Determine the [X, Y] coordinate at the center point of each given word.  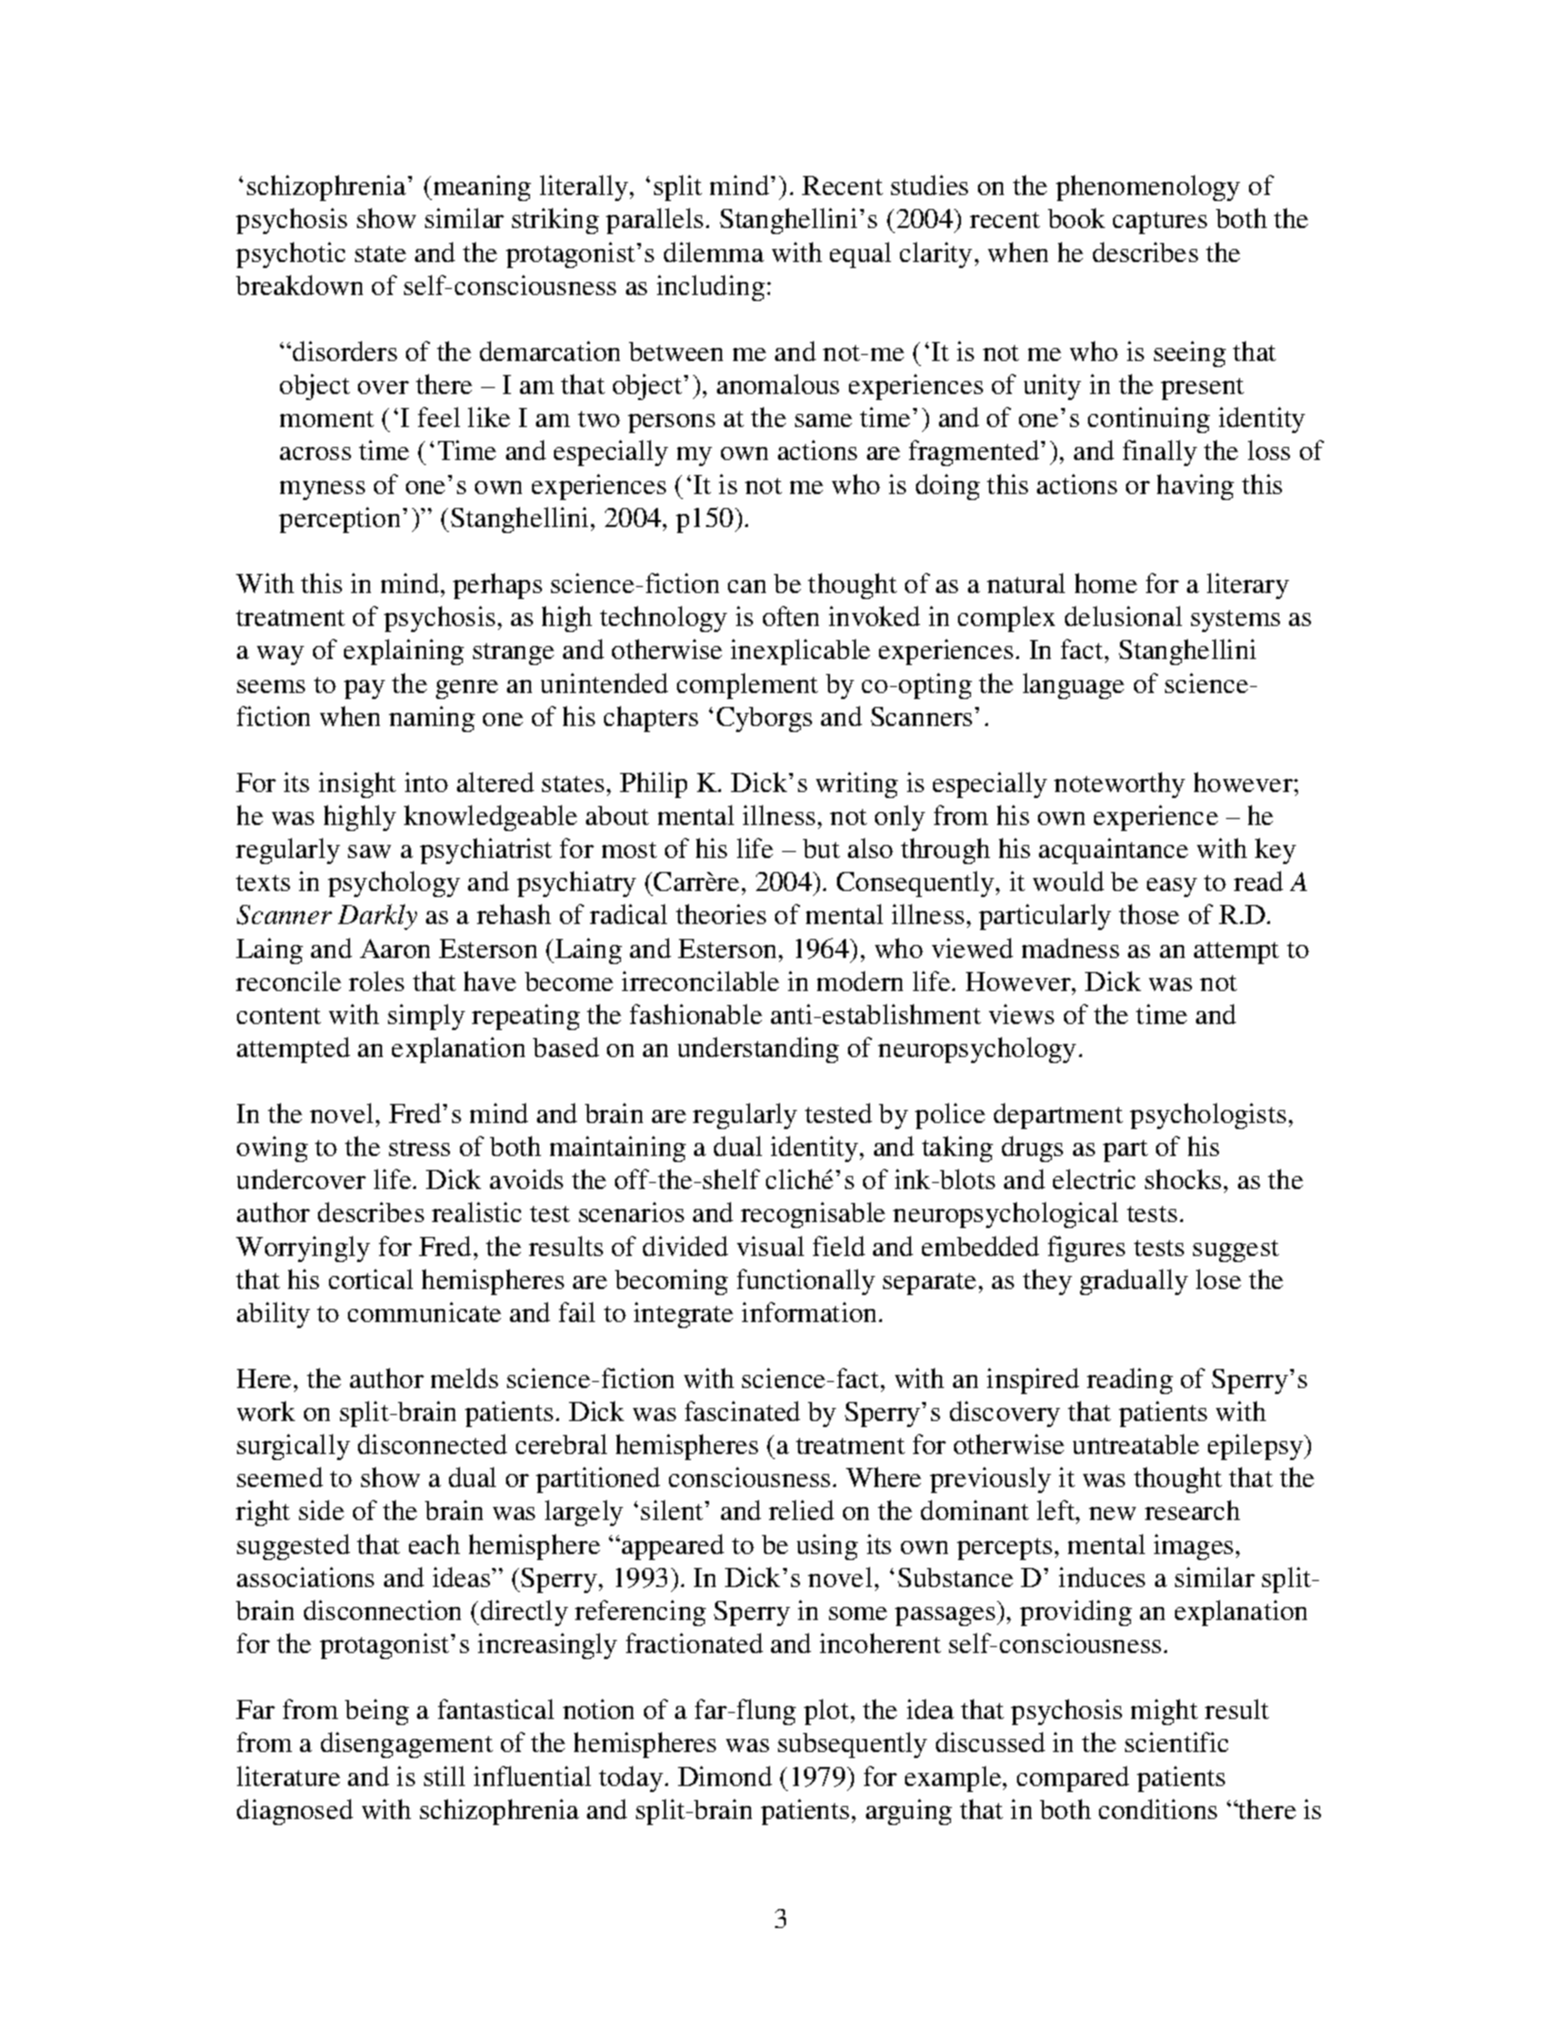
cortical [371, 1279]
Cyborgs [764, 719]
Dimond [725, 1776]
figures [1086, 1249]
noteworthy [1119, 785]
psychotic [290, 255]
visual [770, 1246]
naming [432, 719]
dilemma [714, 252]
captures [1160, 223]
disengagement [407, 1745]
